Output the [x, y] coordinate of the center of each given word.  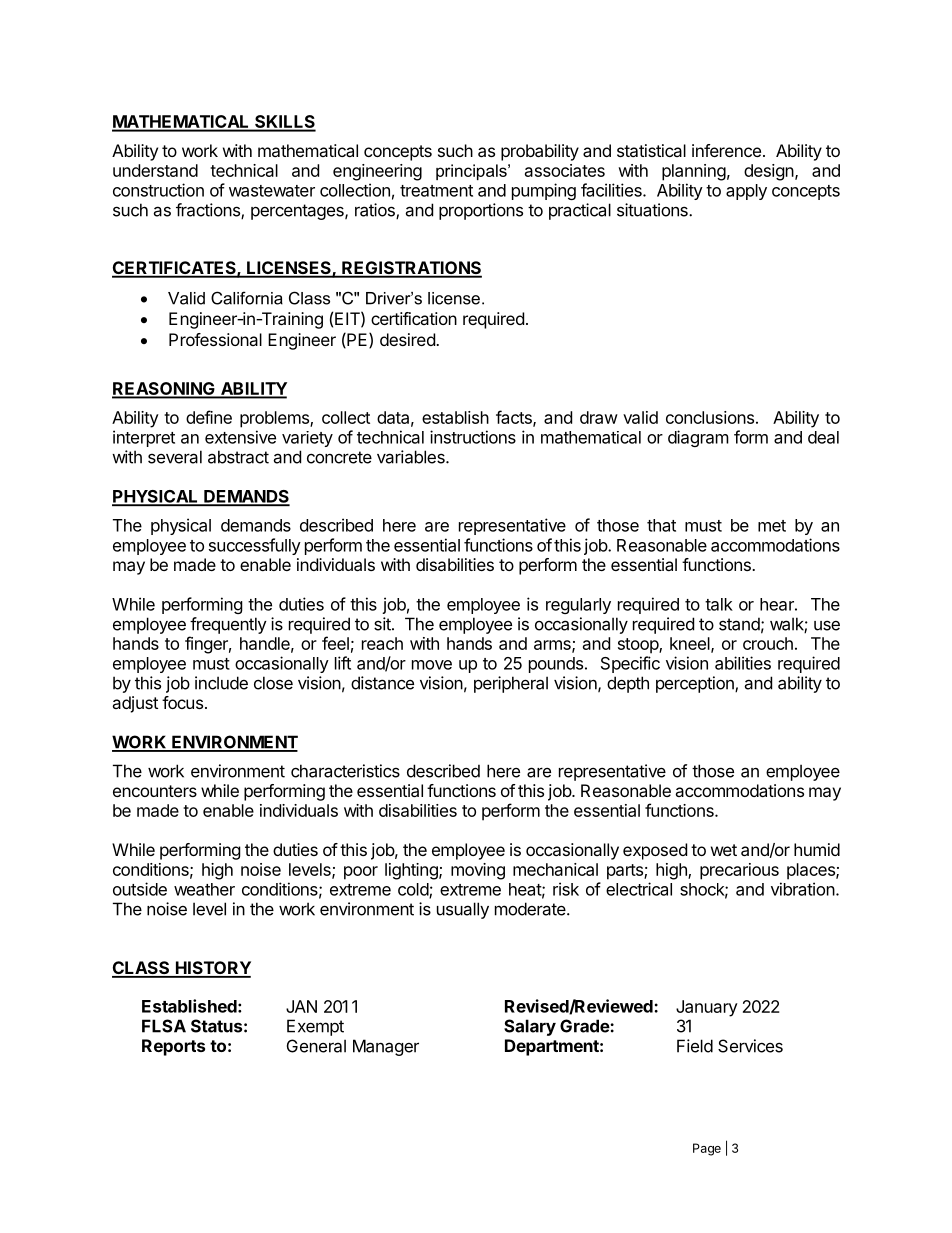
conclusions [710, 417]
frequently [228, 625]
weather [204, 889]
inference [726, 150]
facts [515, 418]
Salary [530, 1027]
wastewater [272, 191]
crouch [768, 643]
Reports [173, 1047]
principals [472, 172]
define [209, 417]
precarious [739, 871]
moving [478, 871]
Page [707, 1149]
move [432, 665]
